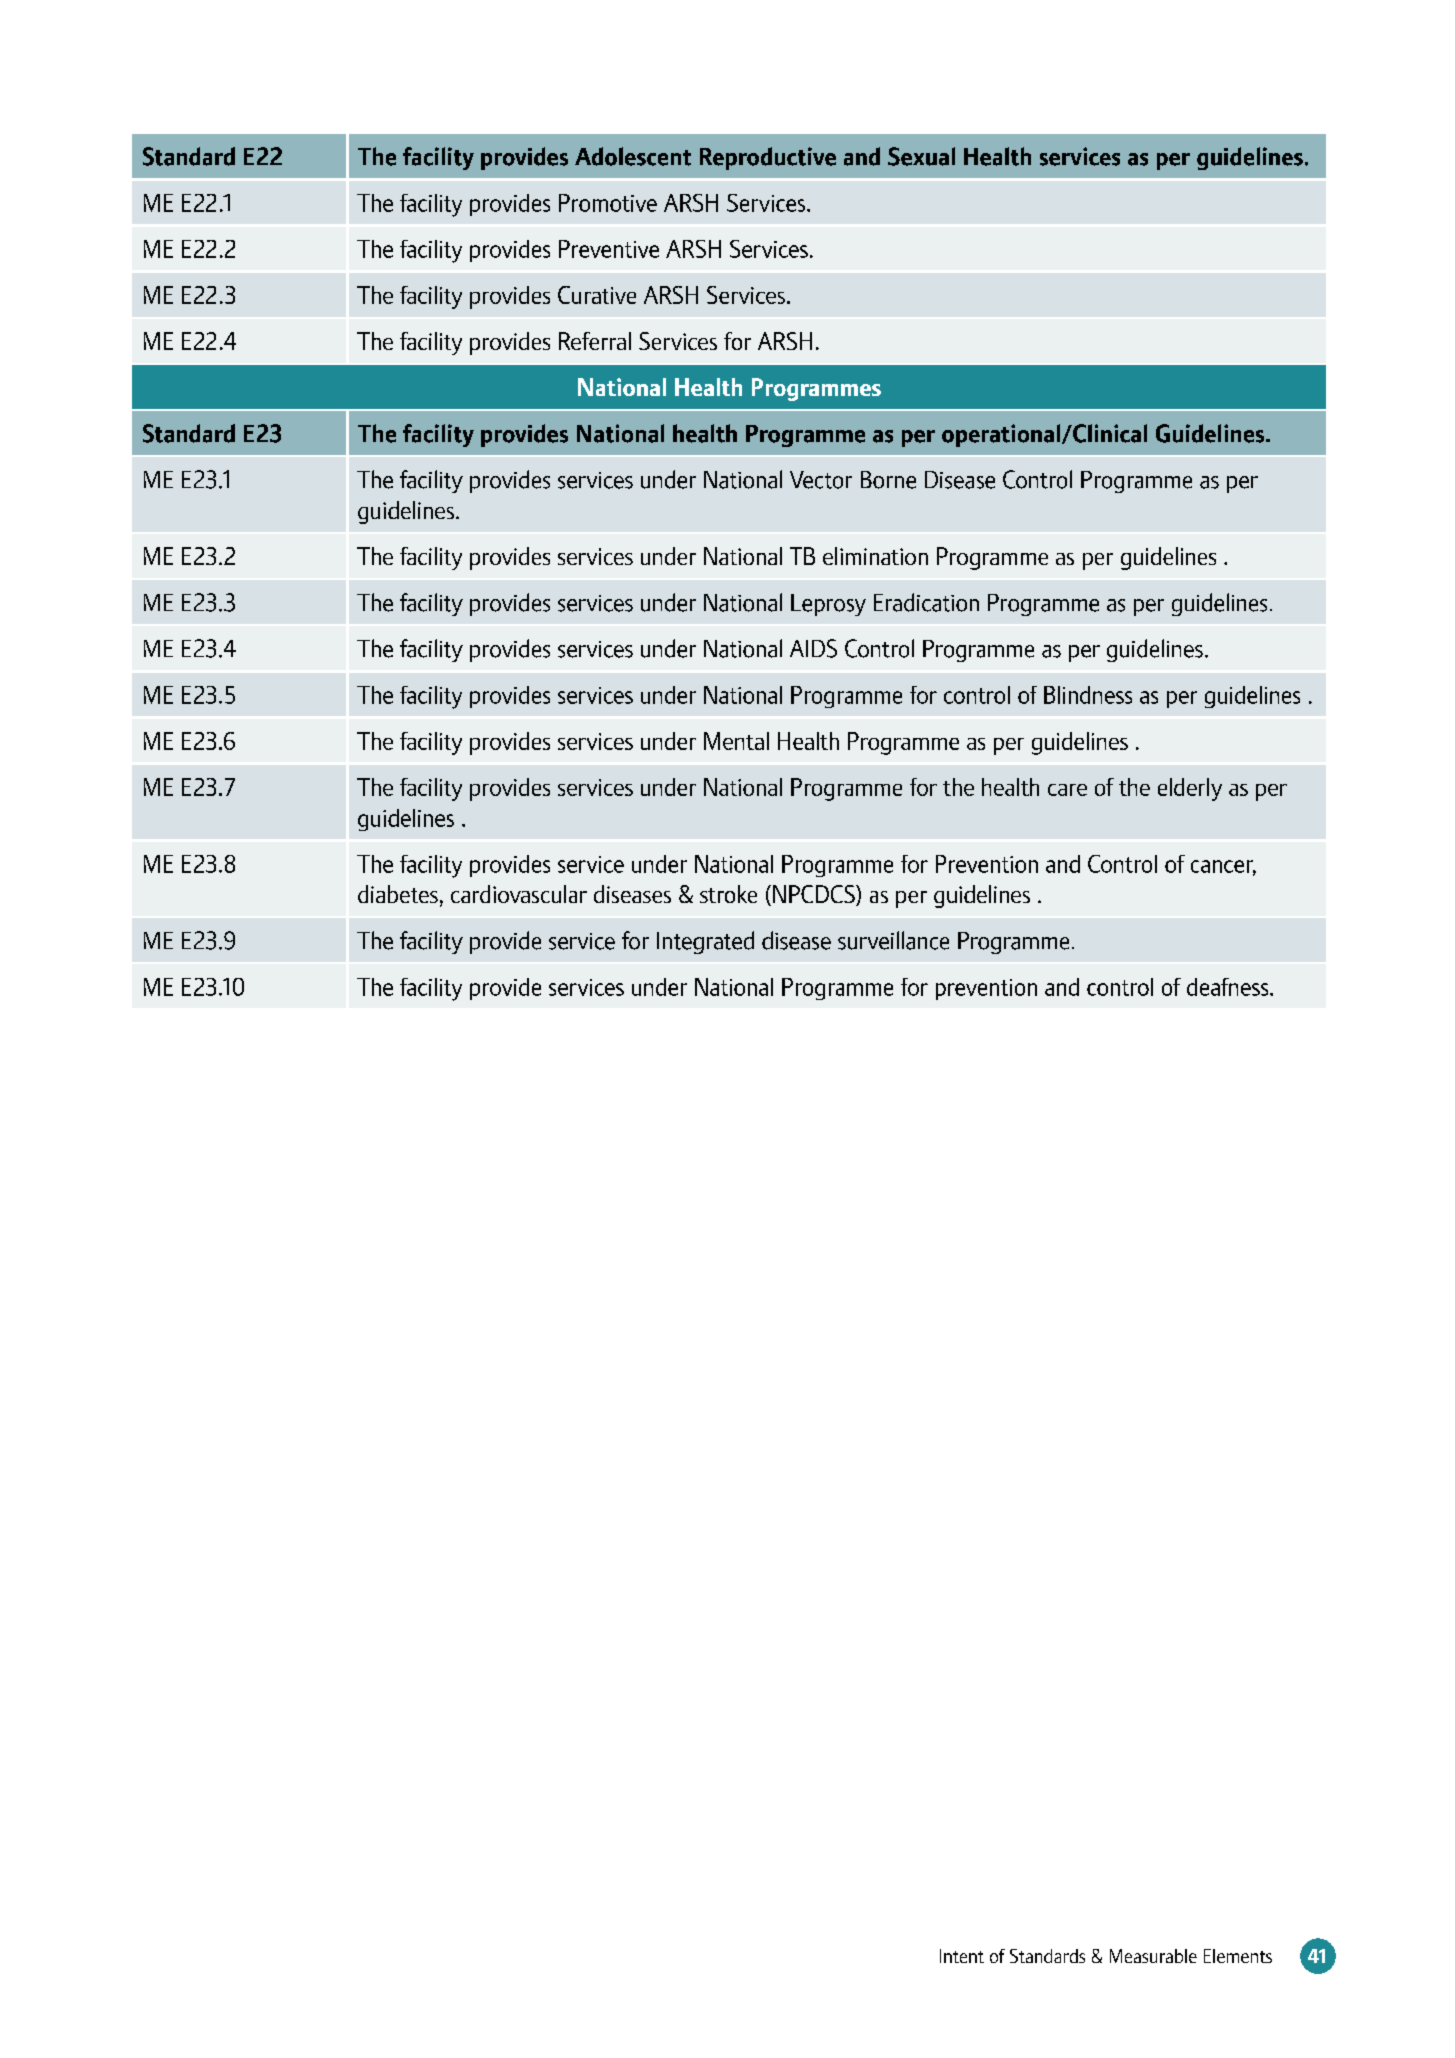  I want to click on Blindness, so click(1088, 695).
